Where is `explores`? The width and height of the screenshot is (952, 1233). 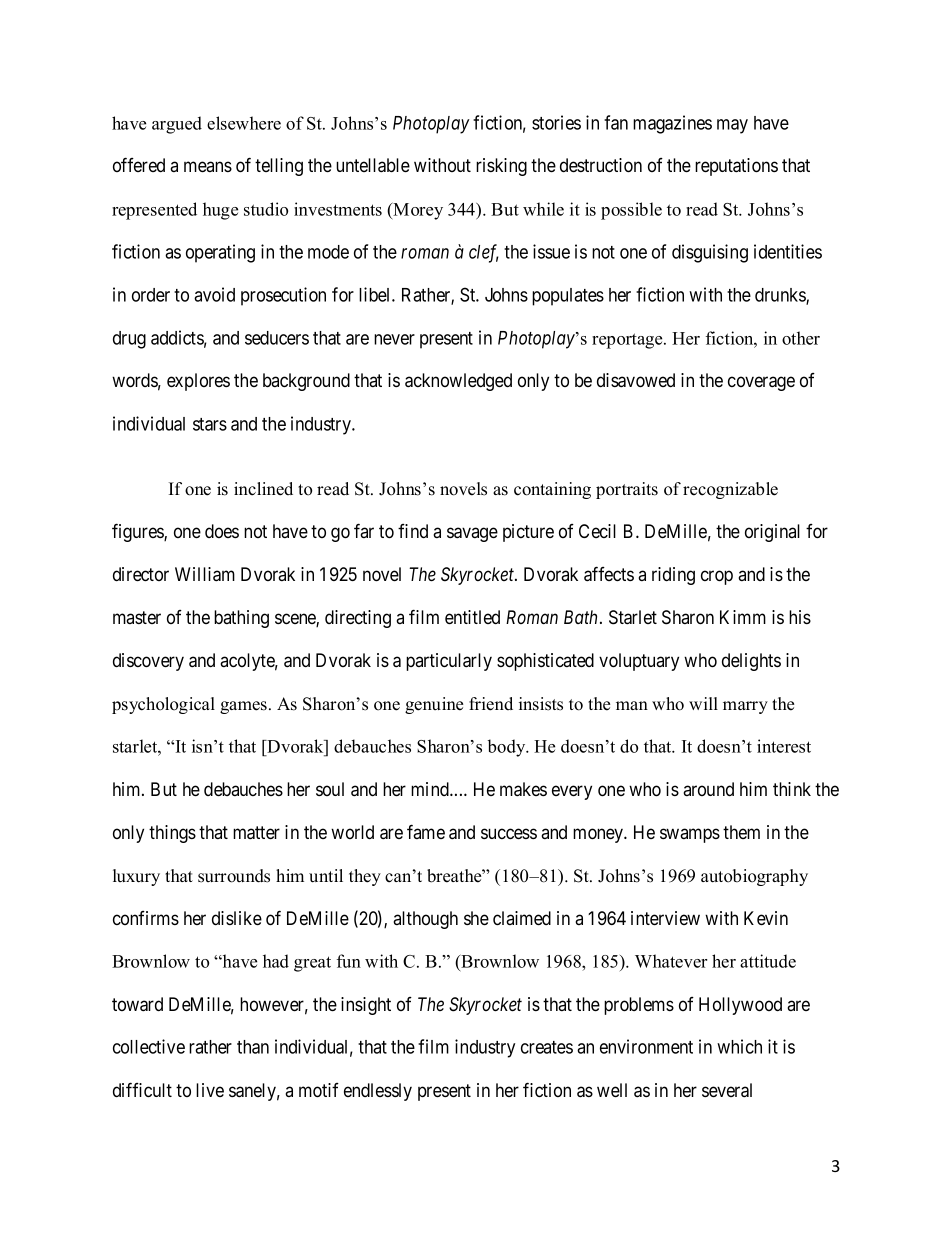 explores is located at coordinates (198, 382).
